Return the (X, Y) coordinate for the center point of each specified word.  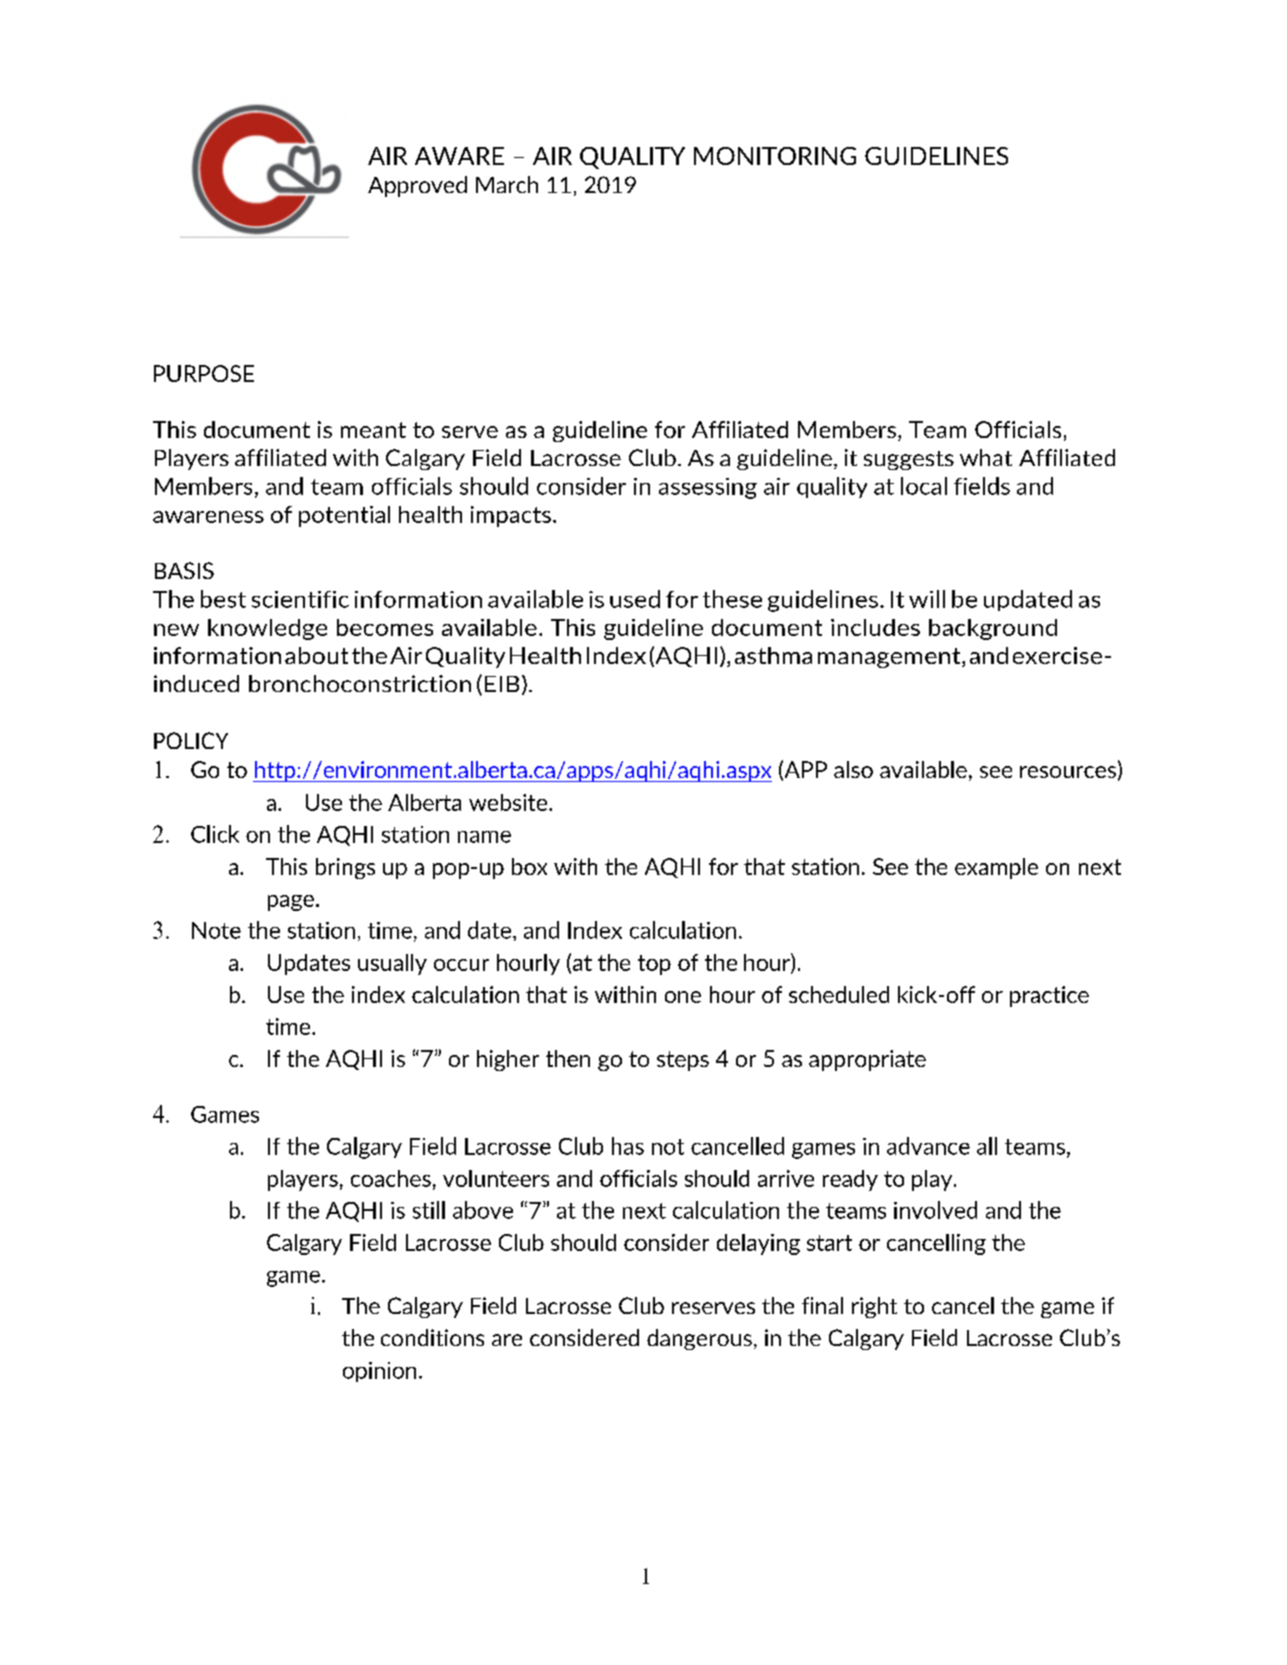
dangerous (699, 1339)
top (654, 965)
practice (1049, 996)
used (635, 599)
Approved (417, 186)
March (507, 184)
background (993, 629)
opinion (379, 1372)
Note (216, 930)
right (874, 1307)
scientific (300, 599)
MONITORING (775, 156)
